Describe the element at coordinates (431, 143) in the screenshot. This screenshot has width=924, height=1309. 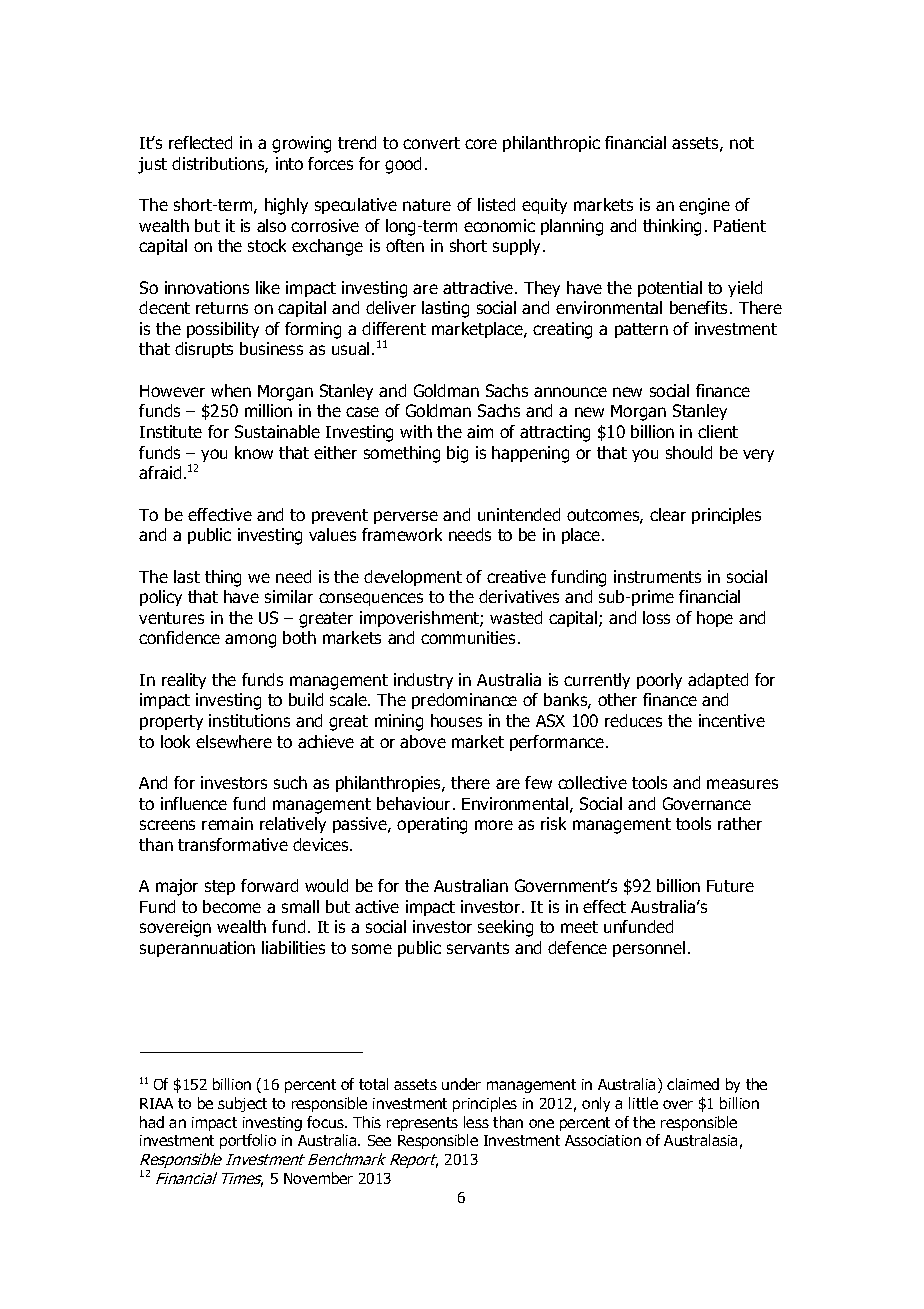
I see `convert` at that location.
